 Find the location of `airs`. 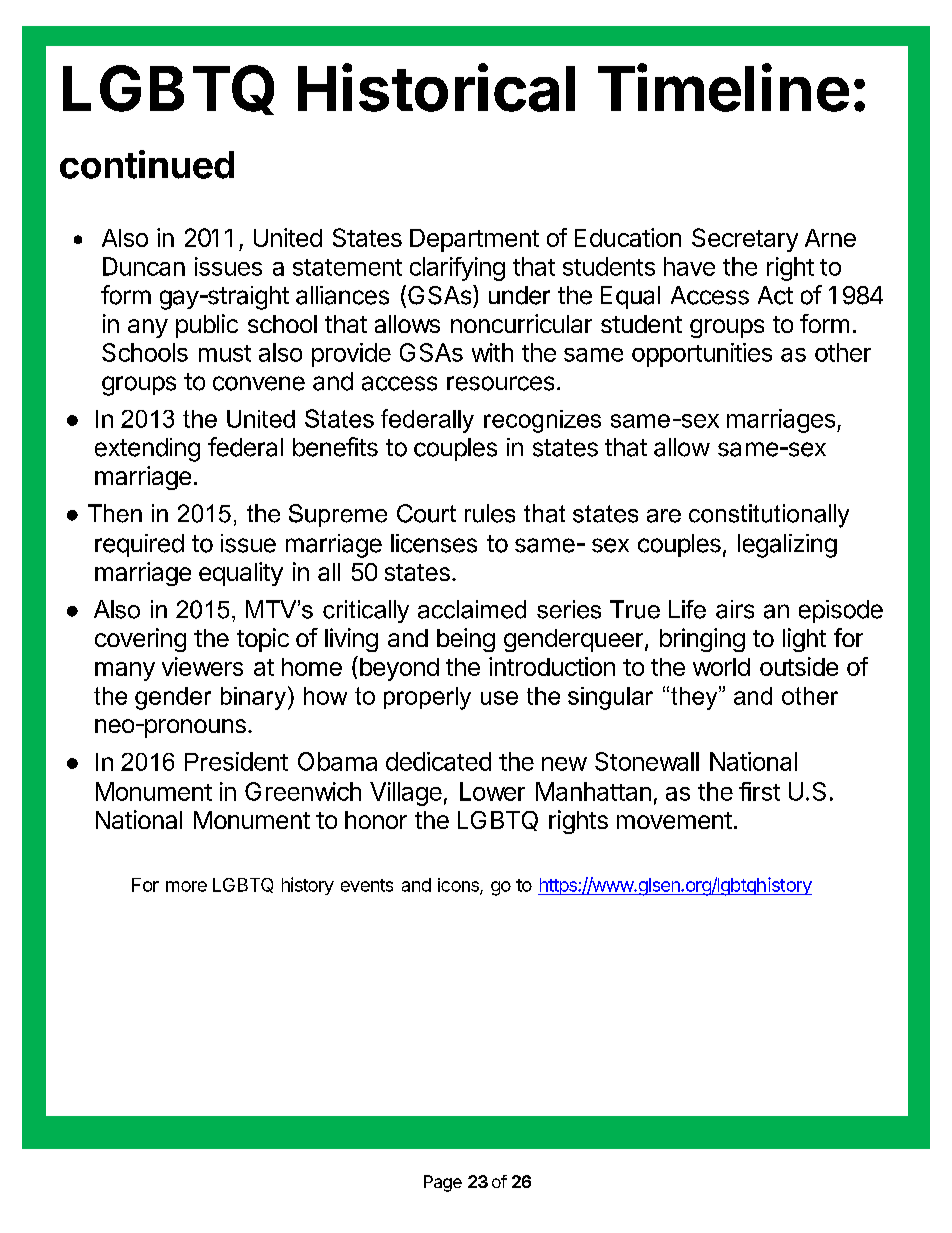

airs is located at coordinates (735, 609).
